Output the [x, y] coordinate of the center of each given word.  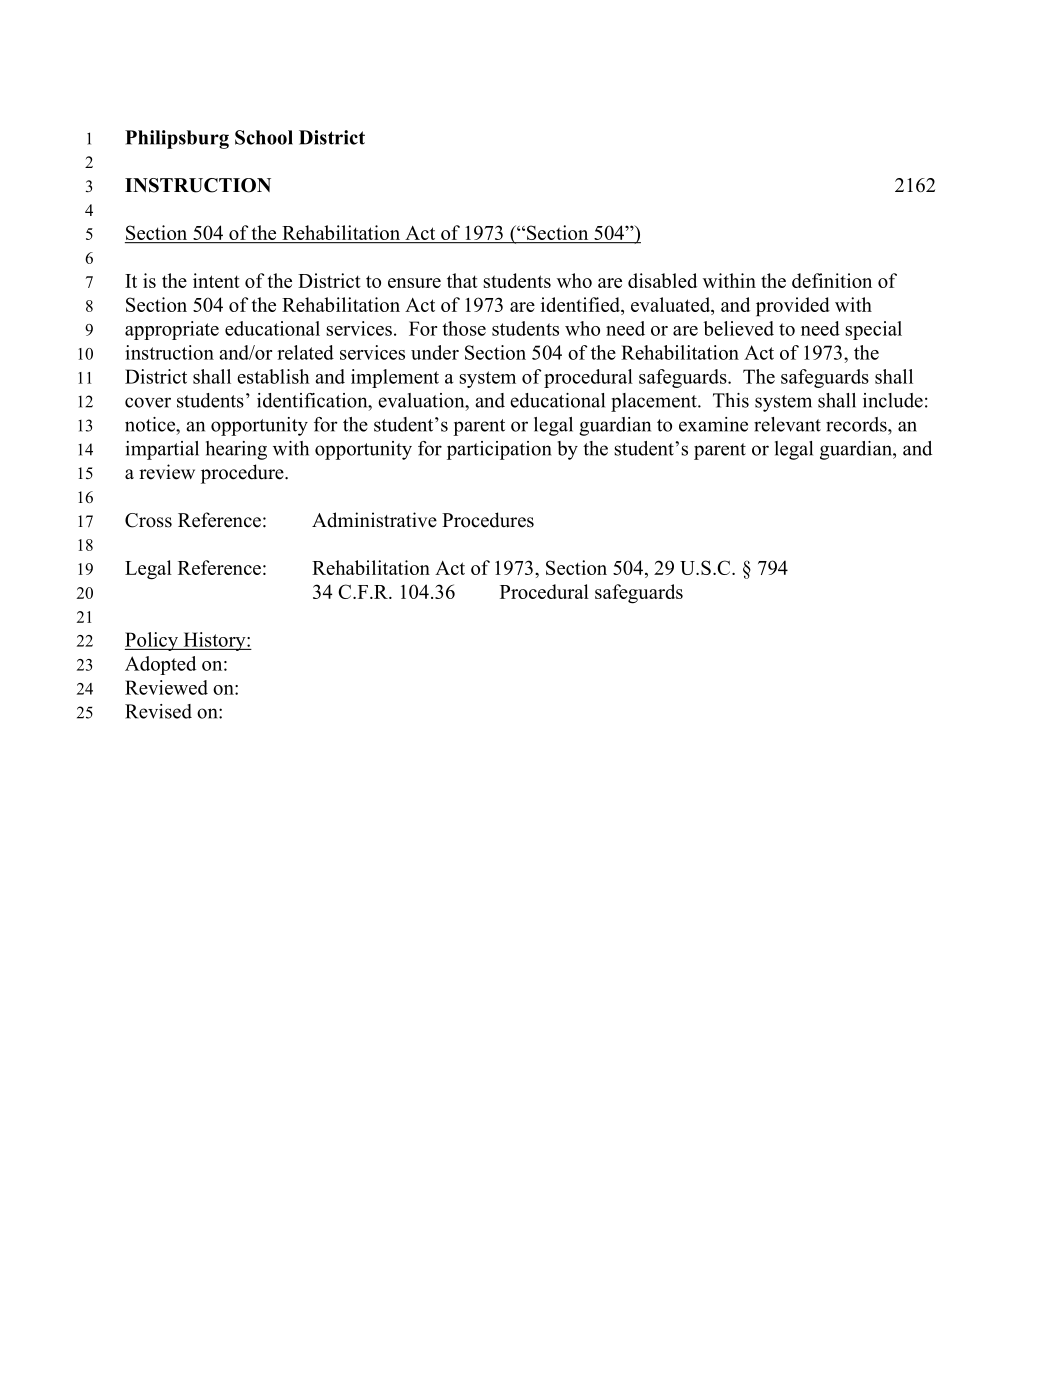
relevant [787, 424]
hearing [236, 450]
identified [581, 304]
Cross [148, 520]
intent [216, 280]
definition [832, 280]
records [857, 424]
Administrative [374, 520]
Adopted [160, 665]
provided [793, 307]
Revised [158, 711]
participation [499, 450]
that [462, 280]
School [264, 137]
